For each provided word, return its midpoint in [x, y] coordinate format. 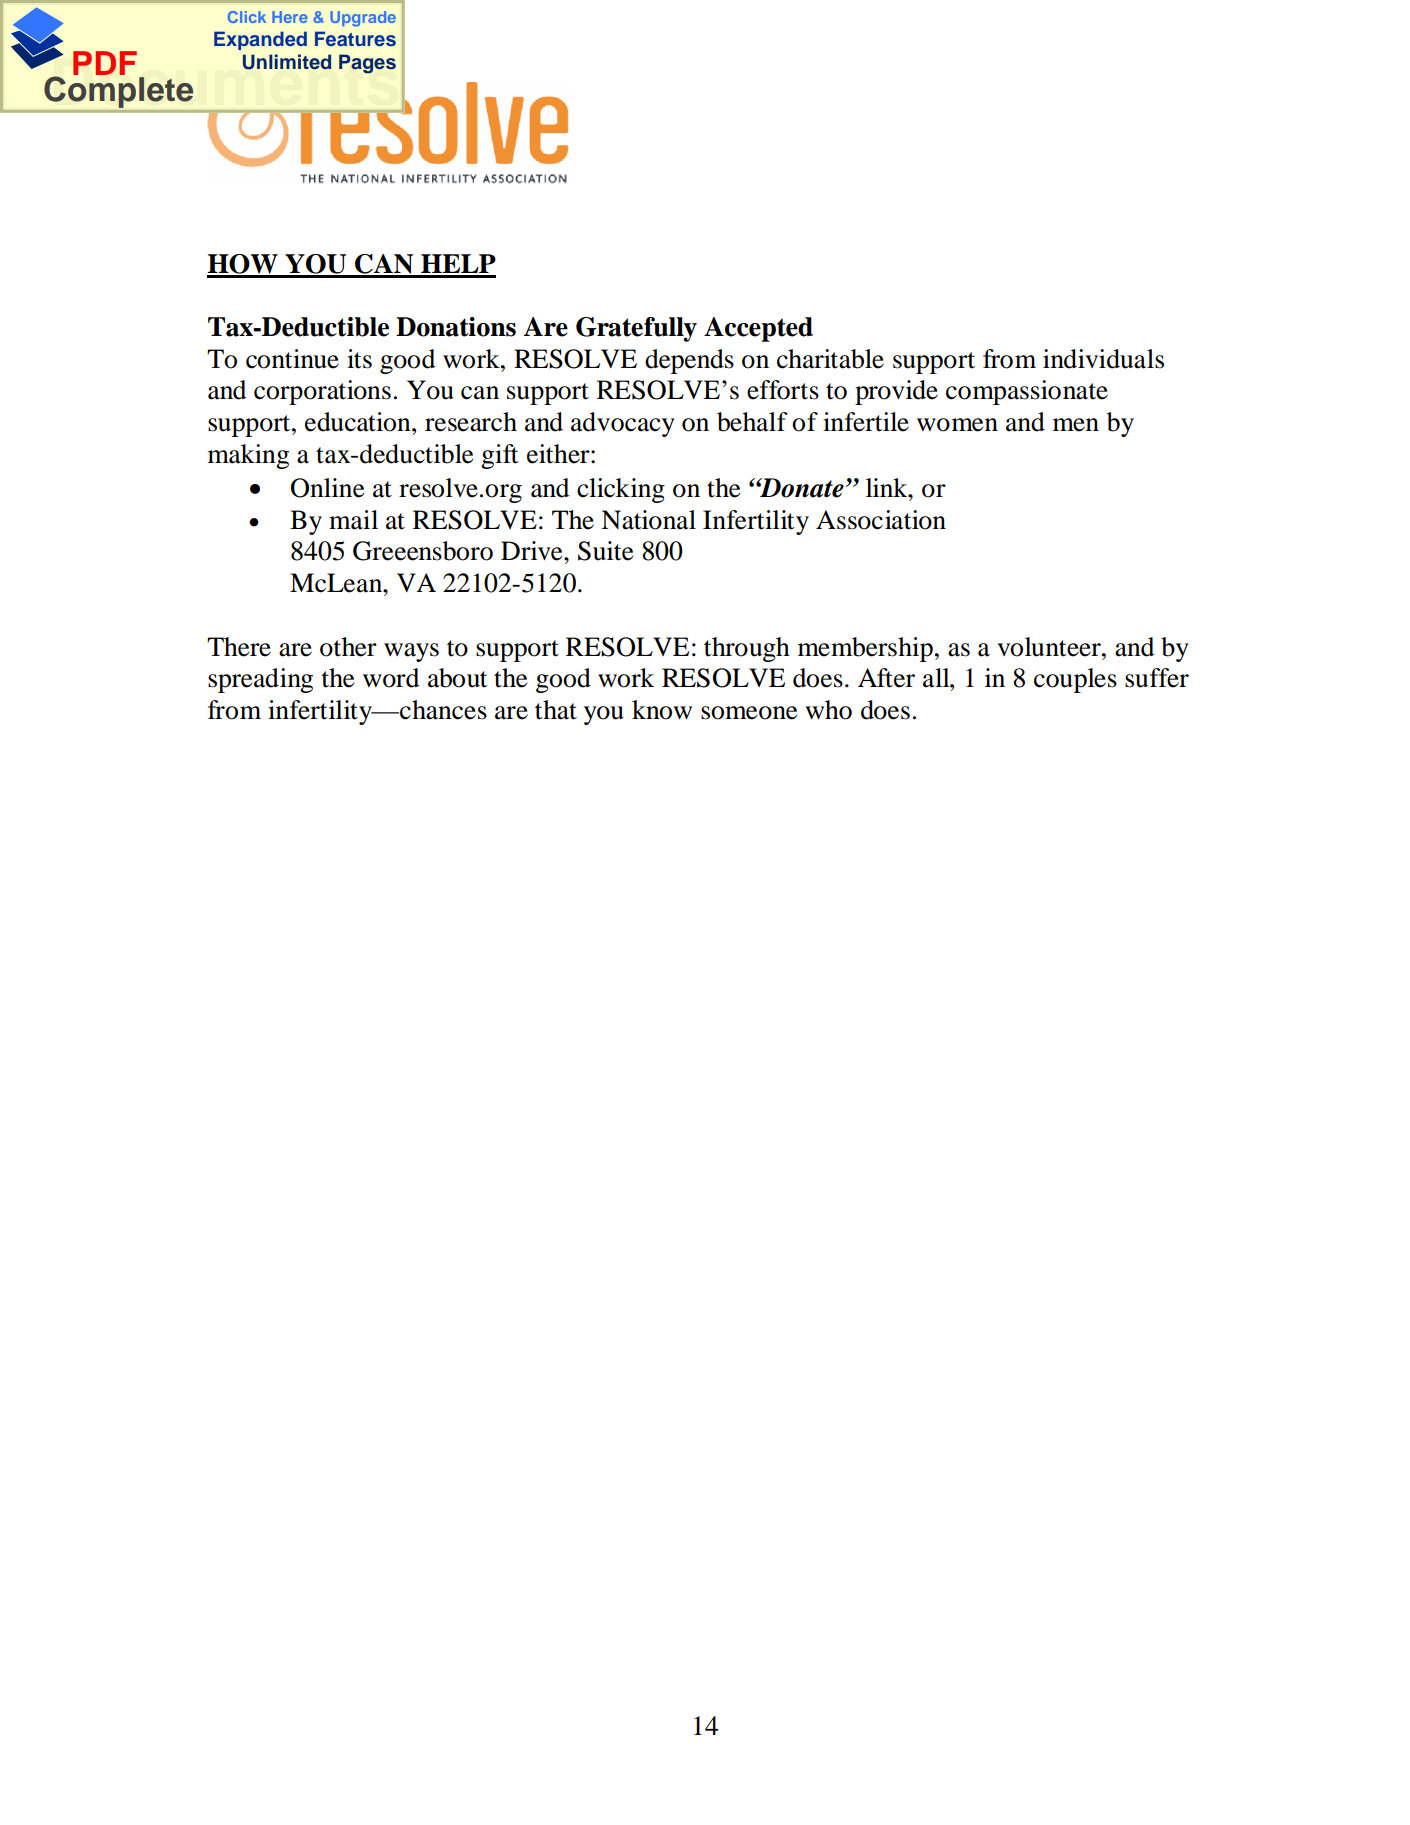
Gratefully [636, 329]
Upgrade [363, 19]
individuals [1103, 359]
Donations [456, 327]
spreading [260, 680]
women [957, 425]
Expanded [260, 40]
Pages [367, 64]
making [248, 456]
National [648, 520]
